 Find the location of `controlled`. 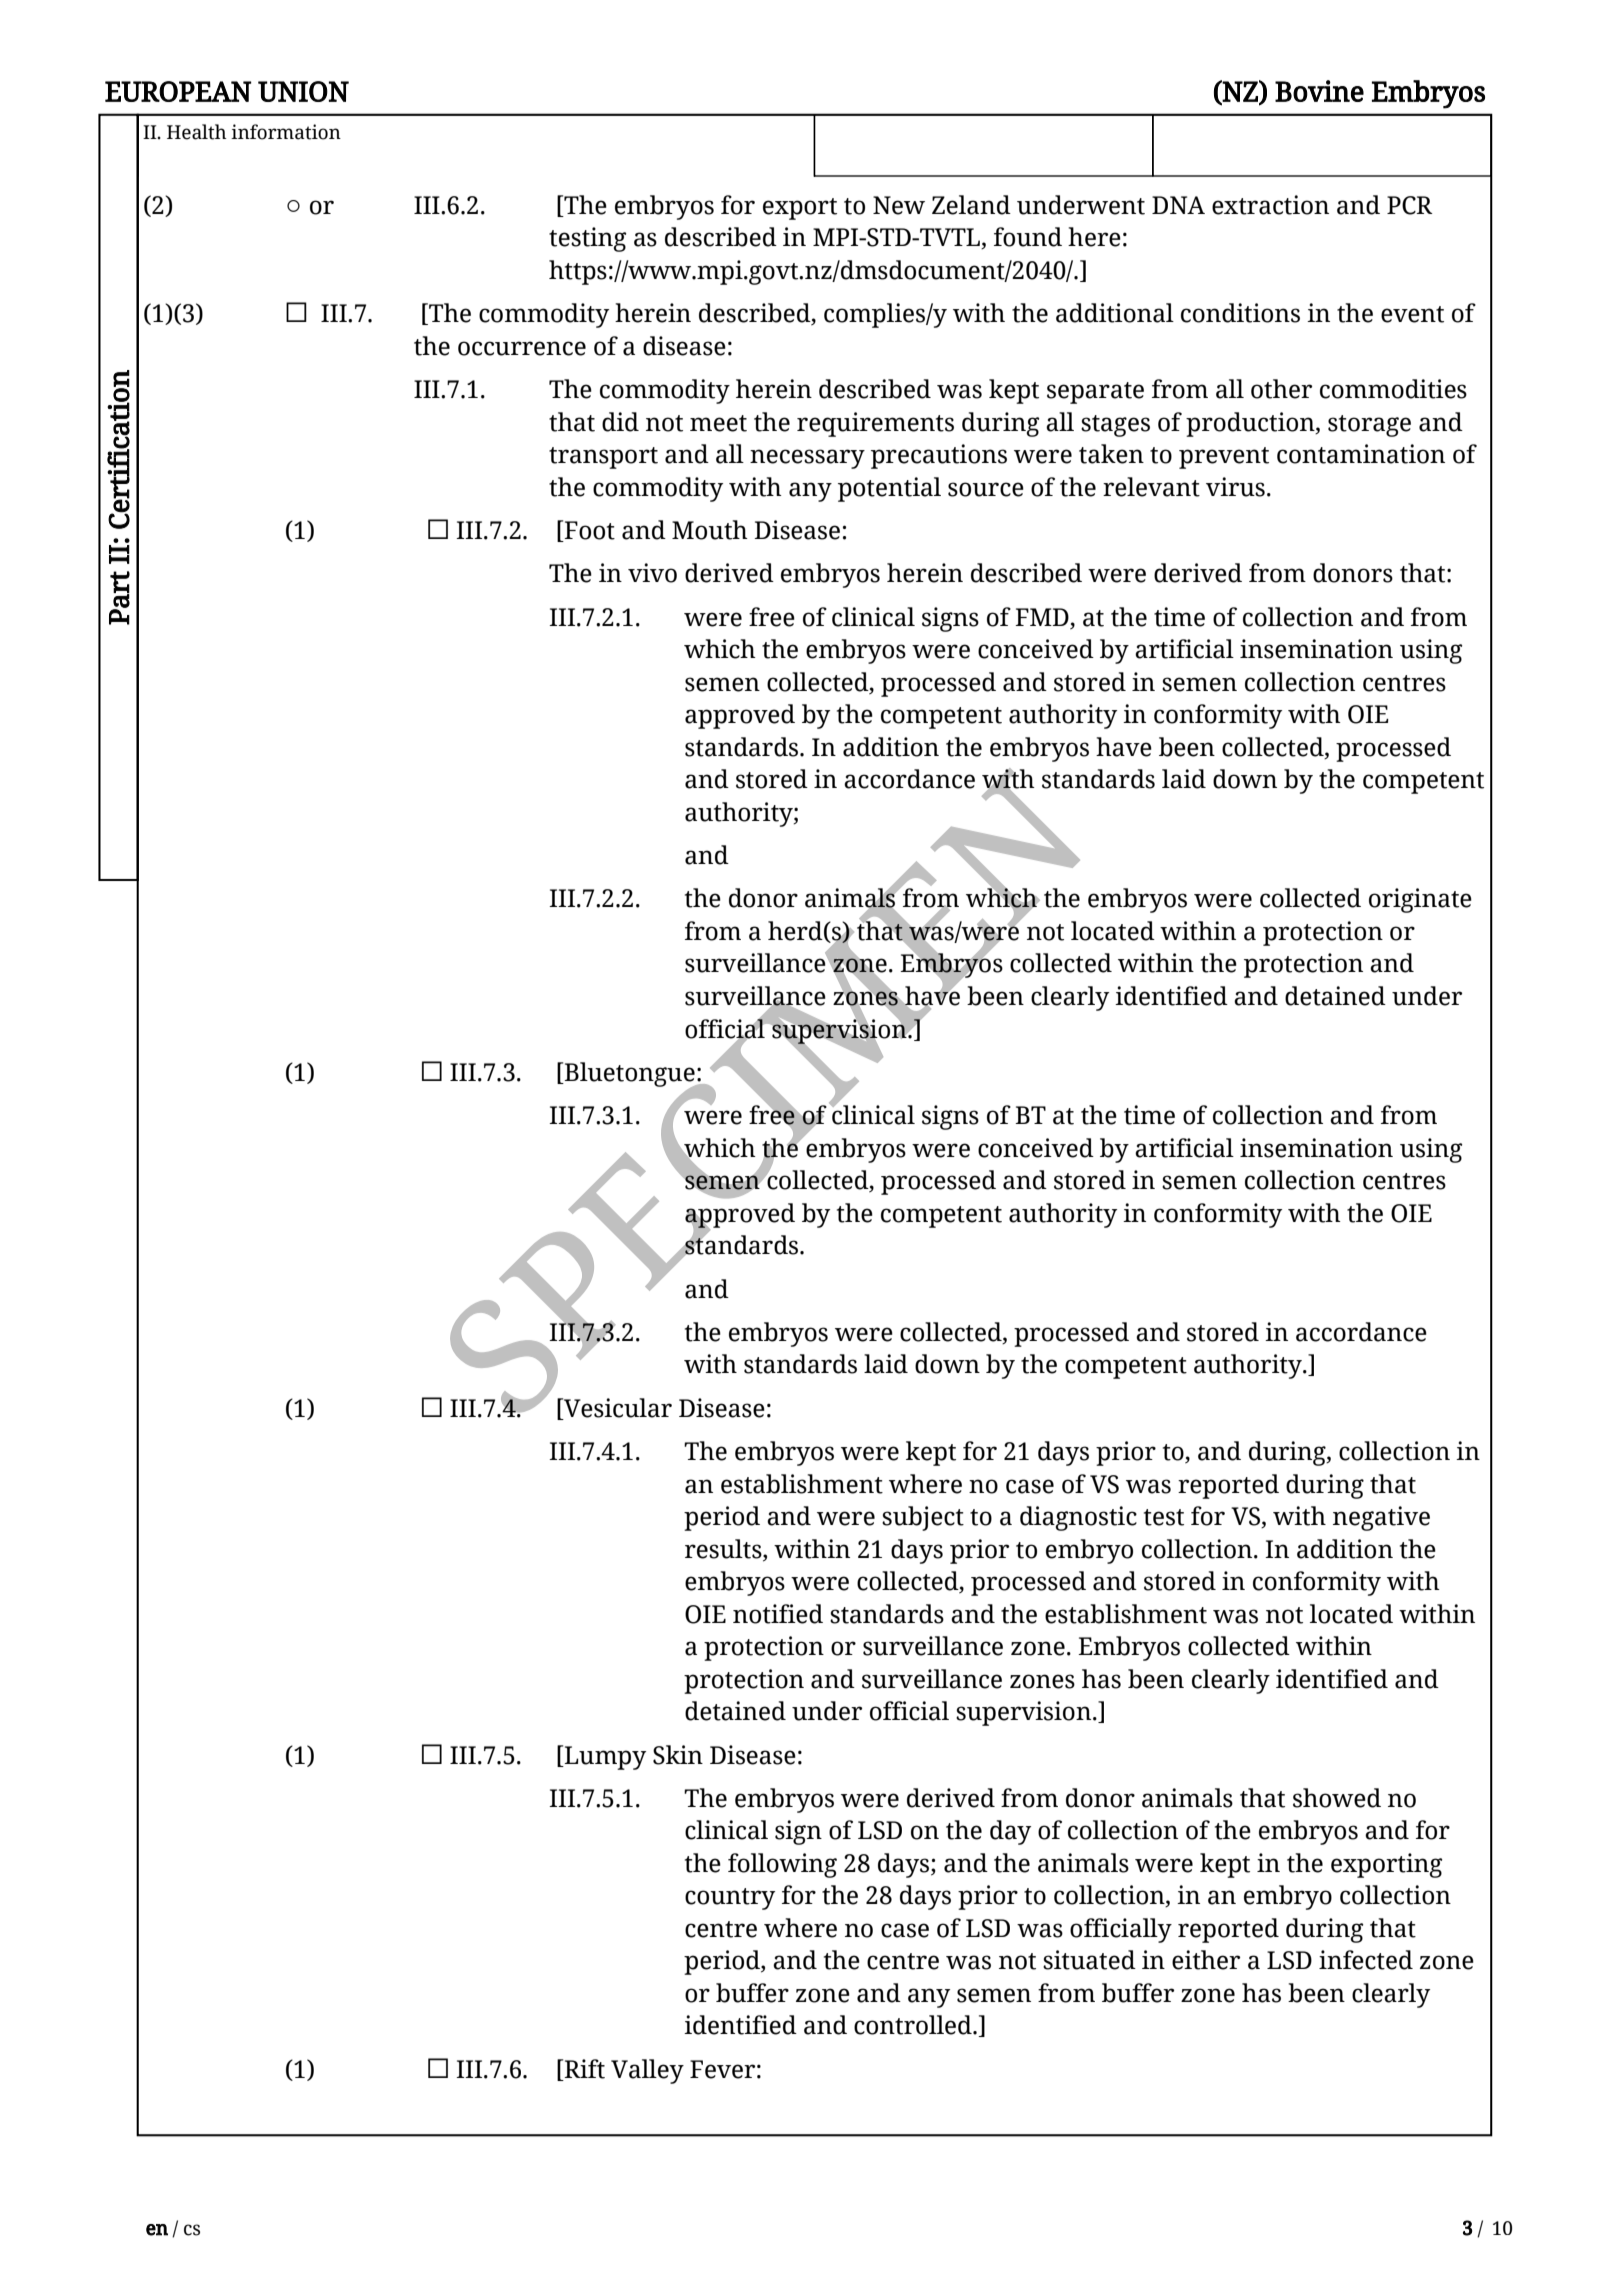

controlled is located at coordinates (914, 2025).
